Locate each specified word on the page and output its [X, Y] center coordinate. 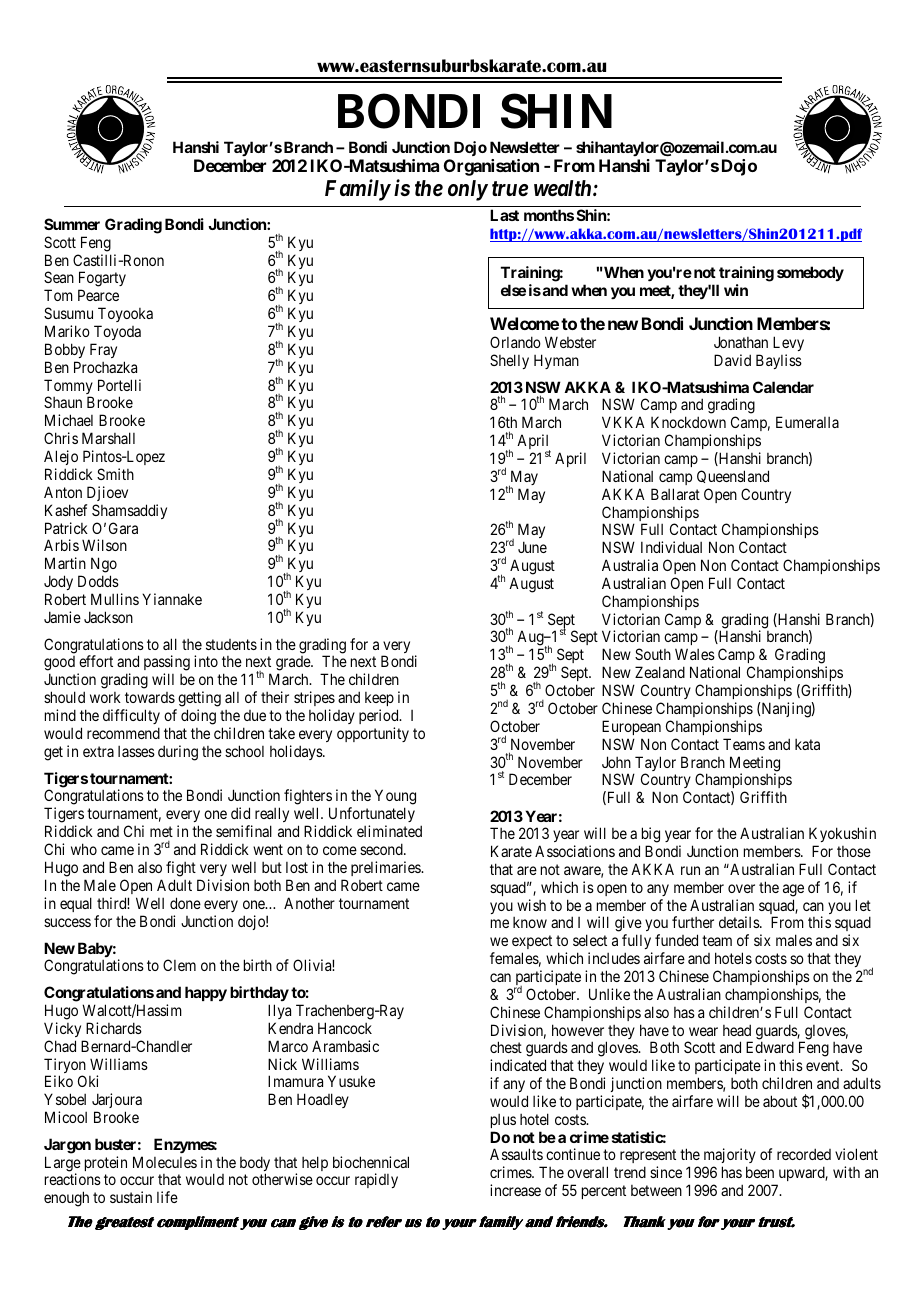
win [736, 290]
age [793, 890]
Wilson [104, 545]
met [161, 831]
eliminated [389, 831]
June [532, 547]
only [468, 190]
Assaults [516, 1154]
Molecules [165, 1162]
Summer [72, 224]
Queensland [733, 476]
